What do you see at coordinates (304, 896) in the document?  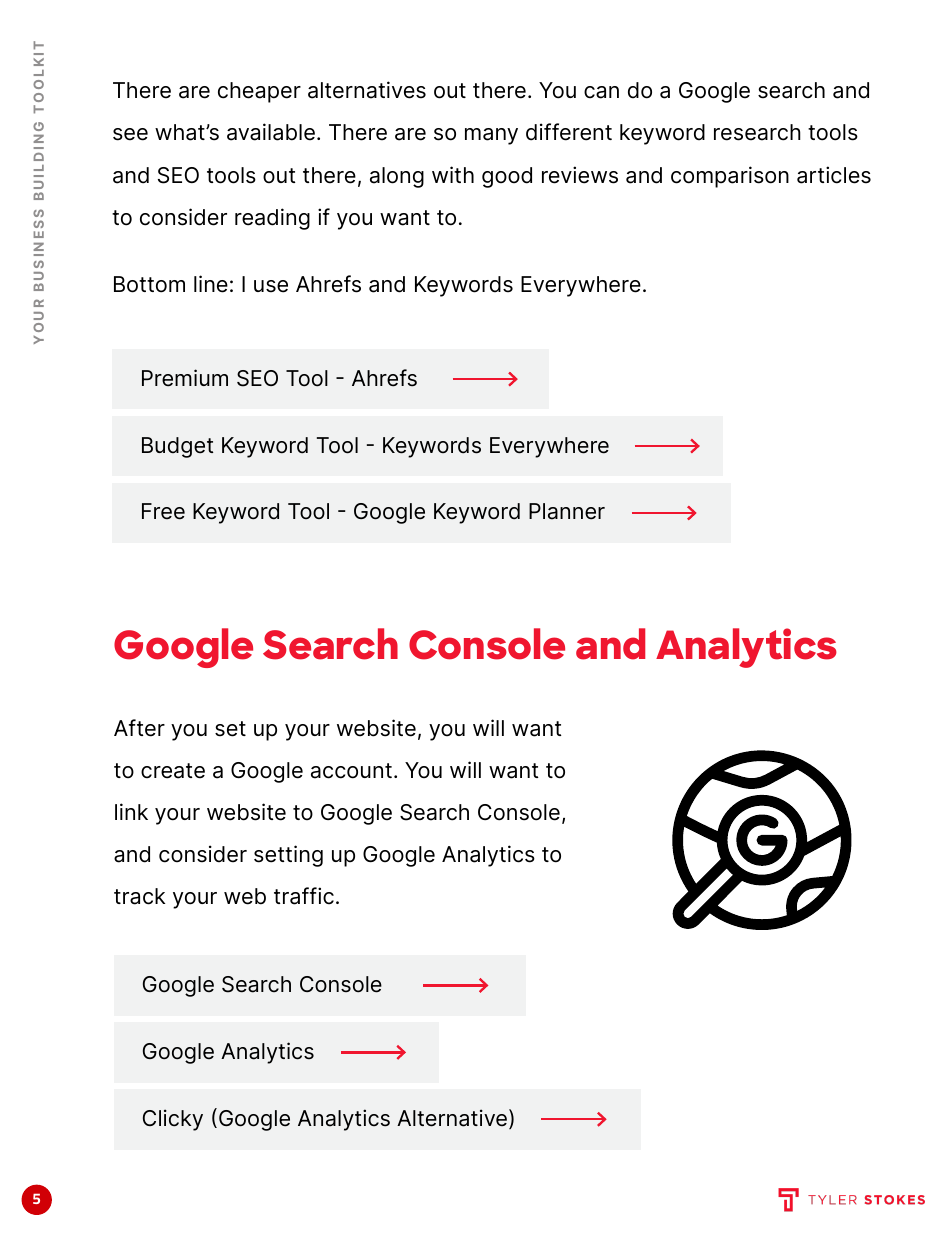 I see `traffic` at bounding box center [304, 896].
